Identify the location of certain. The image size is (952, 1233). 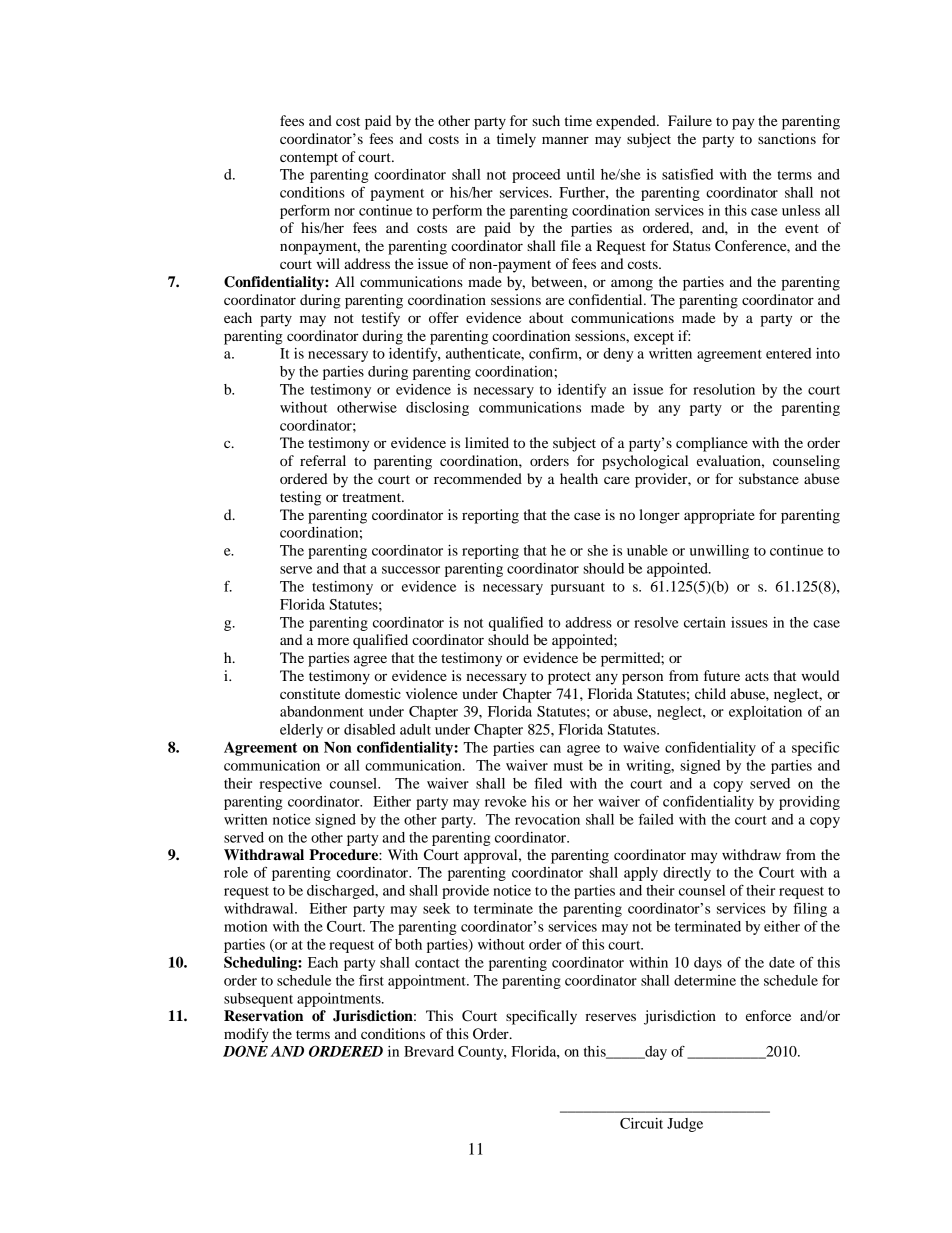
(705, 622).
